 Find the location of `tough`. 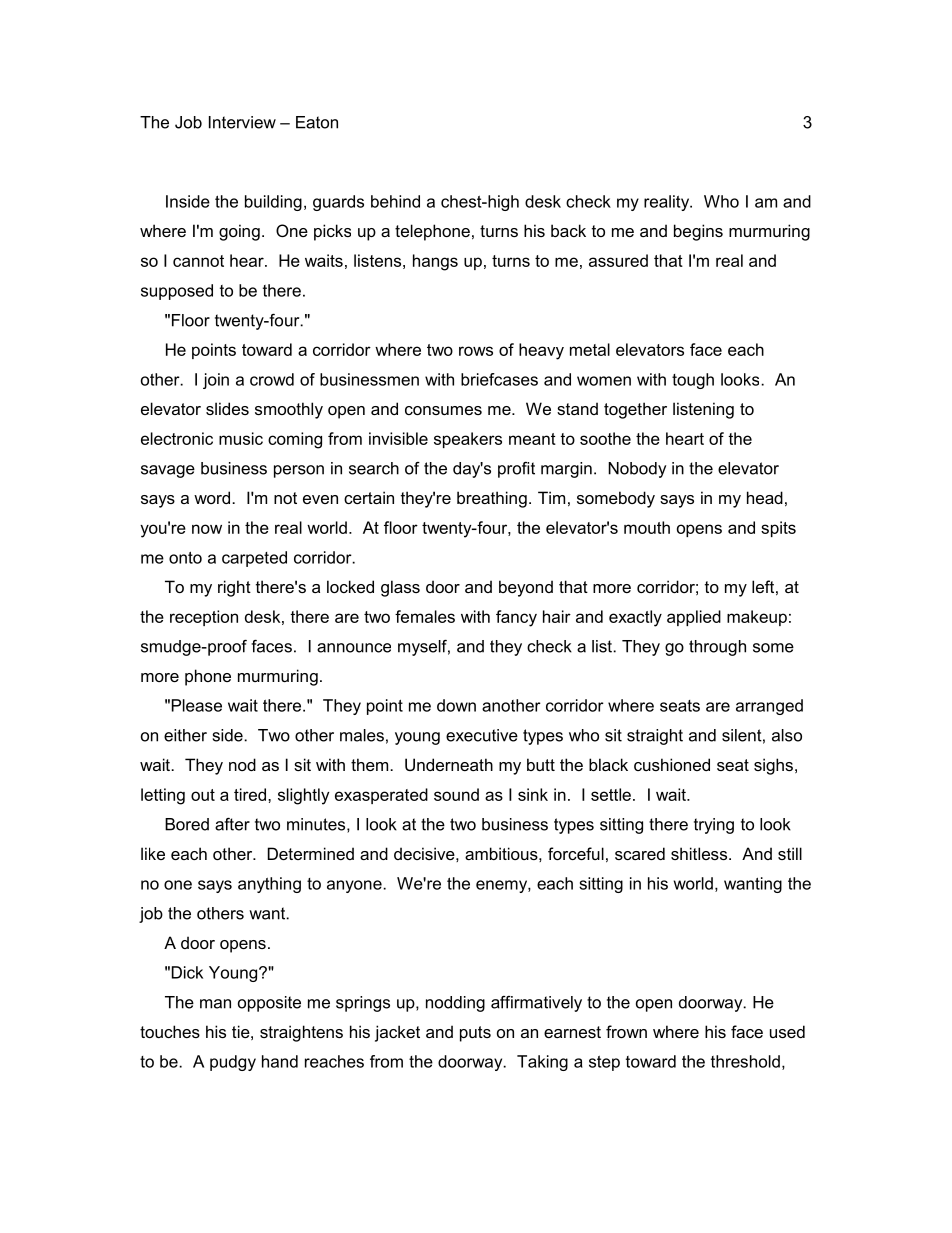

tough is located at coordinates (693, 381).
